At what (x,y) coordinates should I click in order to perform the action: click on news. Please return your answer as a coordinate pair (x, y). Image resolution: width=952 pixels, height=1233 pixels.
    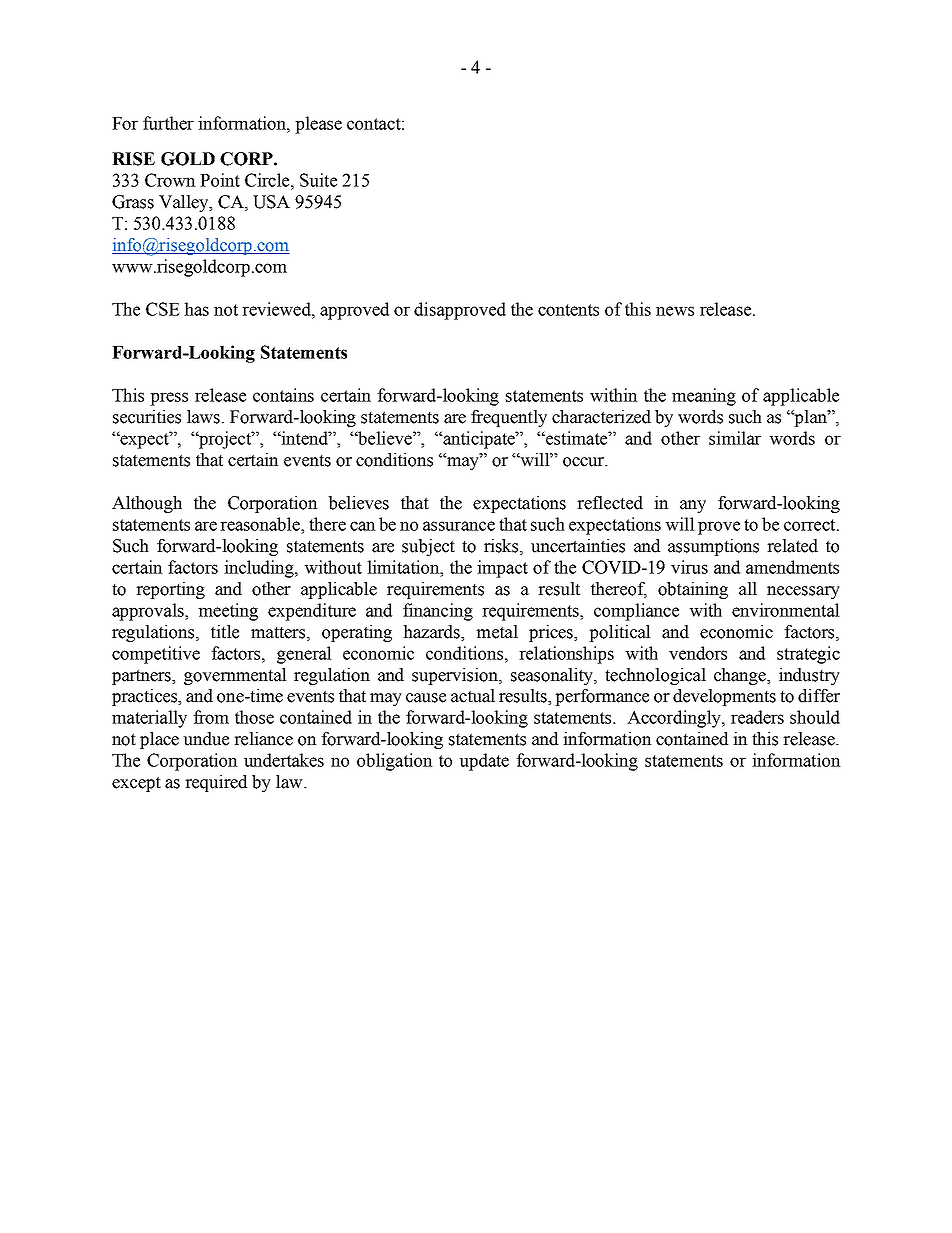
    Looking at the image, I should click on (675, 311).
